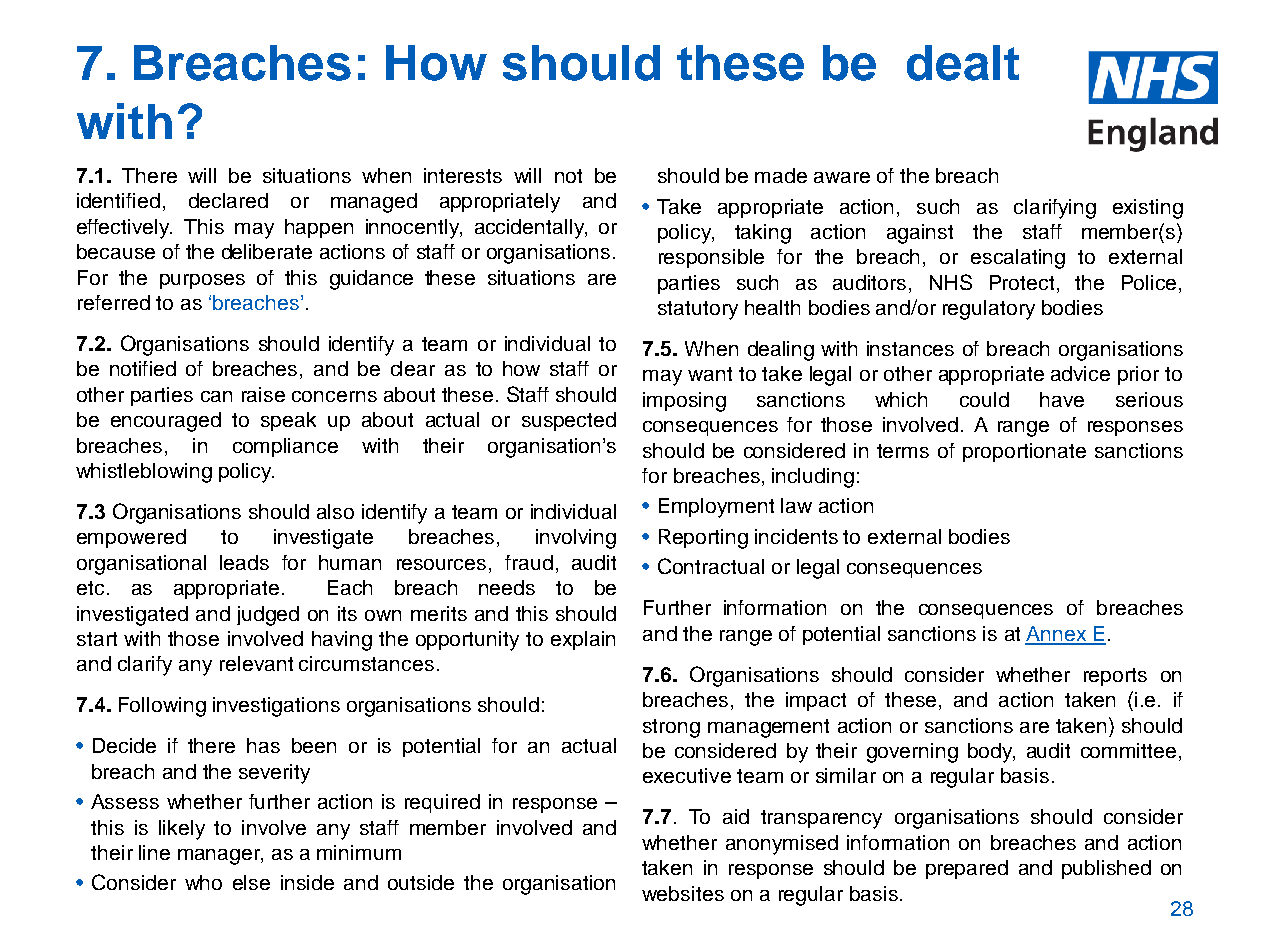  What do you see at coordinates (1080, 373) in the screenshot?
I see `advice` at bounding box center [1080, 373].
